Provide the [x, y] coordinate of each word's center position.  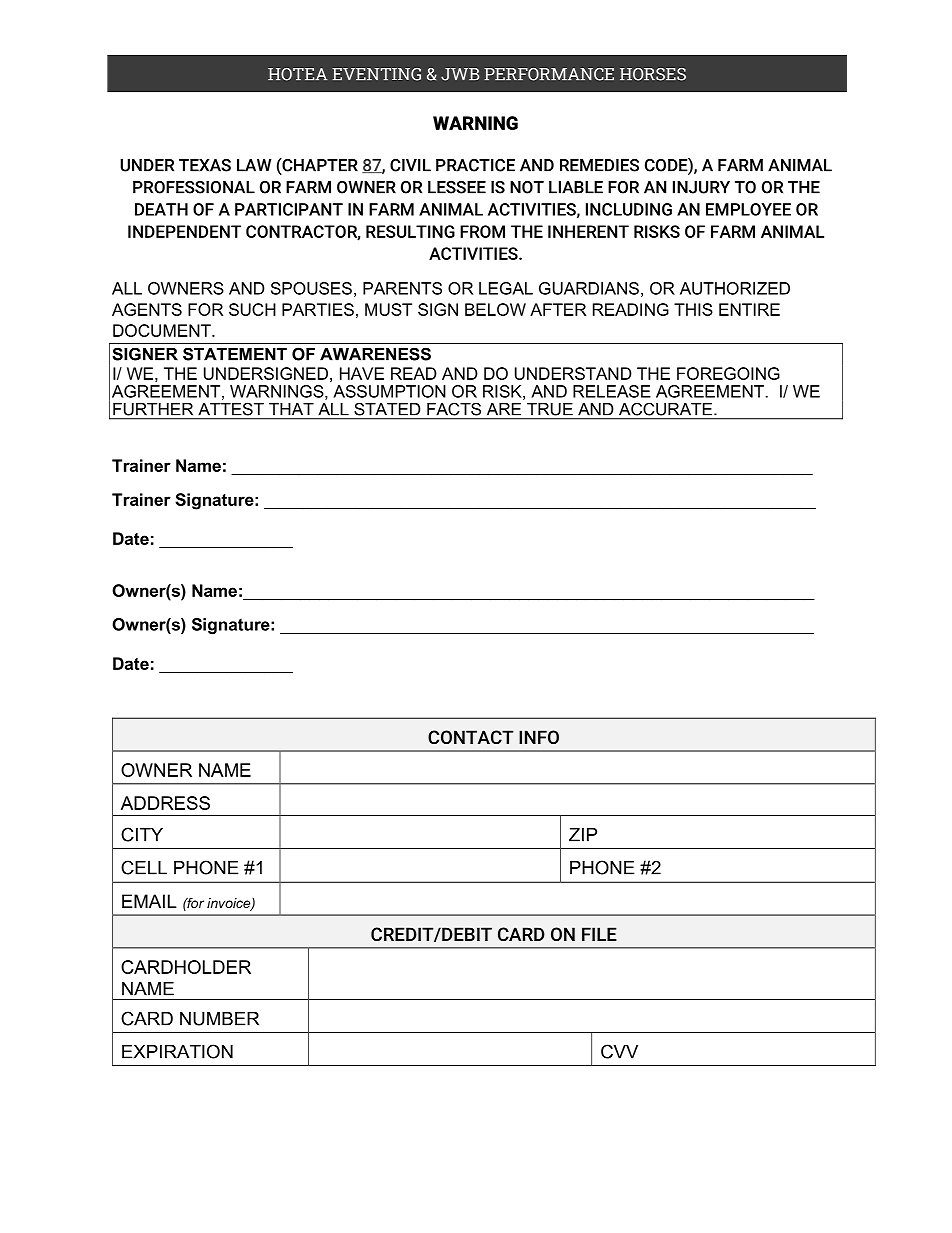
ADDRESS [165, 803]
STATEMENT [235, 354]
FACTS [454, 409]
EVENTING [376, 74]
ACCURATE [665, 409]
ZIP [583, 835]
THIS [693, 309]
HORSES [653, 74]
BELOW [495, 309]
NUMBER [219, 1019]
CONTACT [470, 737]
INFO [539, 737]
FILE [599, 934]
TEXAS [205, 165]
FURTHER [153, 409]
